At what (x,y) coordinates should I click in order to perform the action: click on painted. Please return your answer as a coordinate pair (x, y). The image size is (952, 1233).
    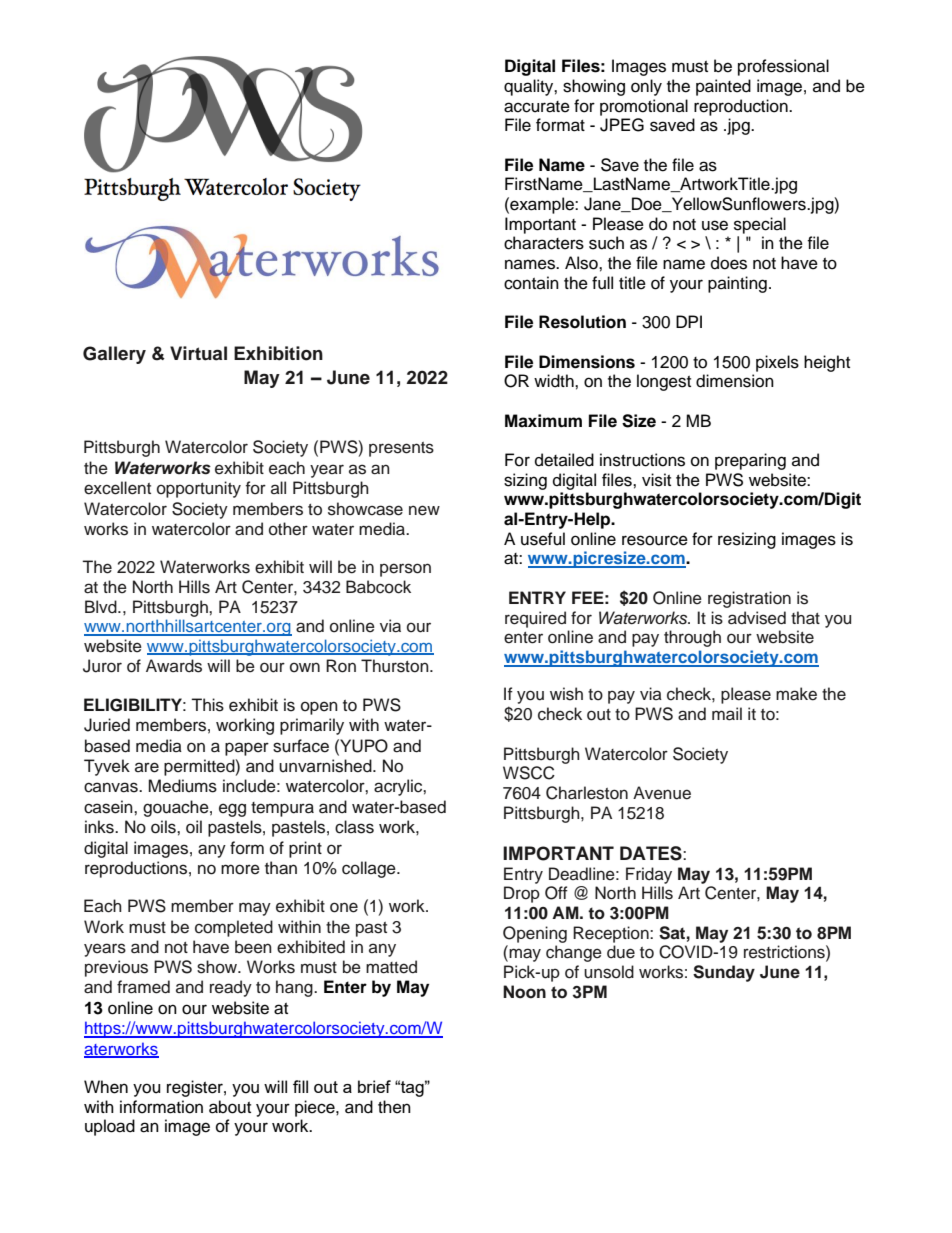
    Looking at the image, I should click on (723, 87).
